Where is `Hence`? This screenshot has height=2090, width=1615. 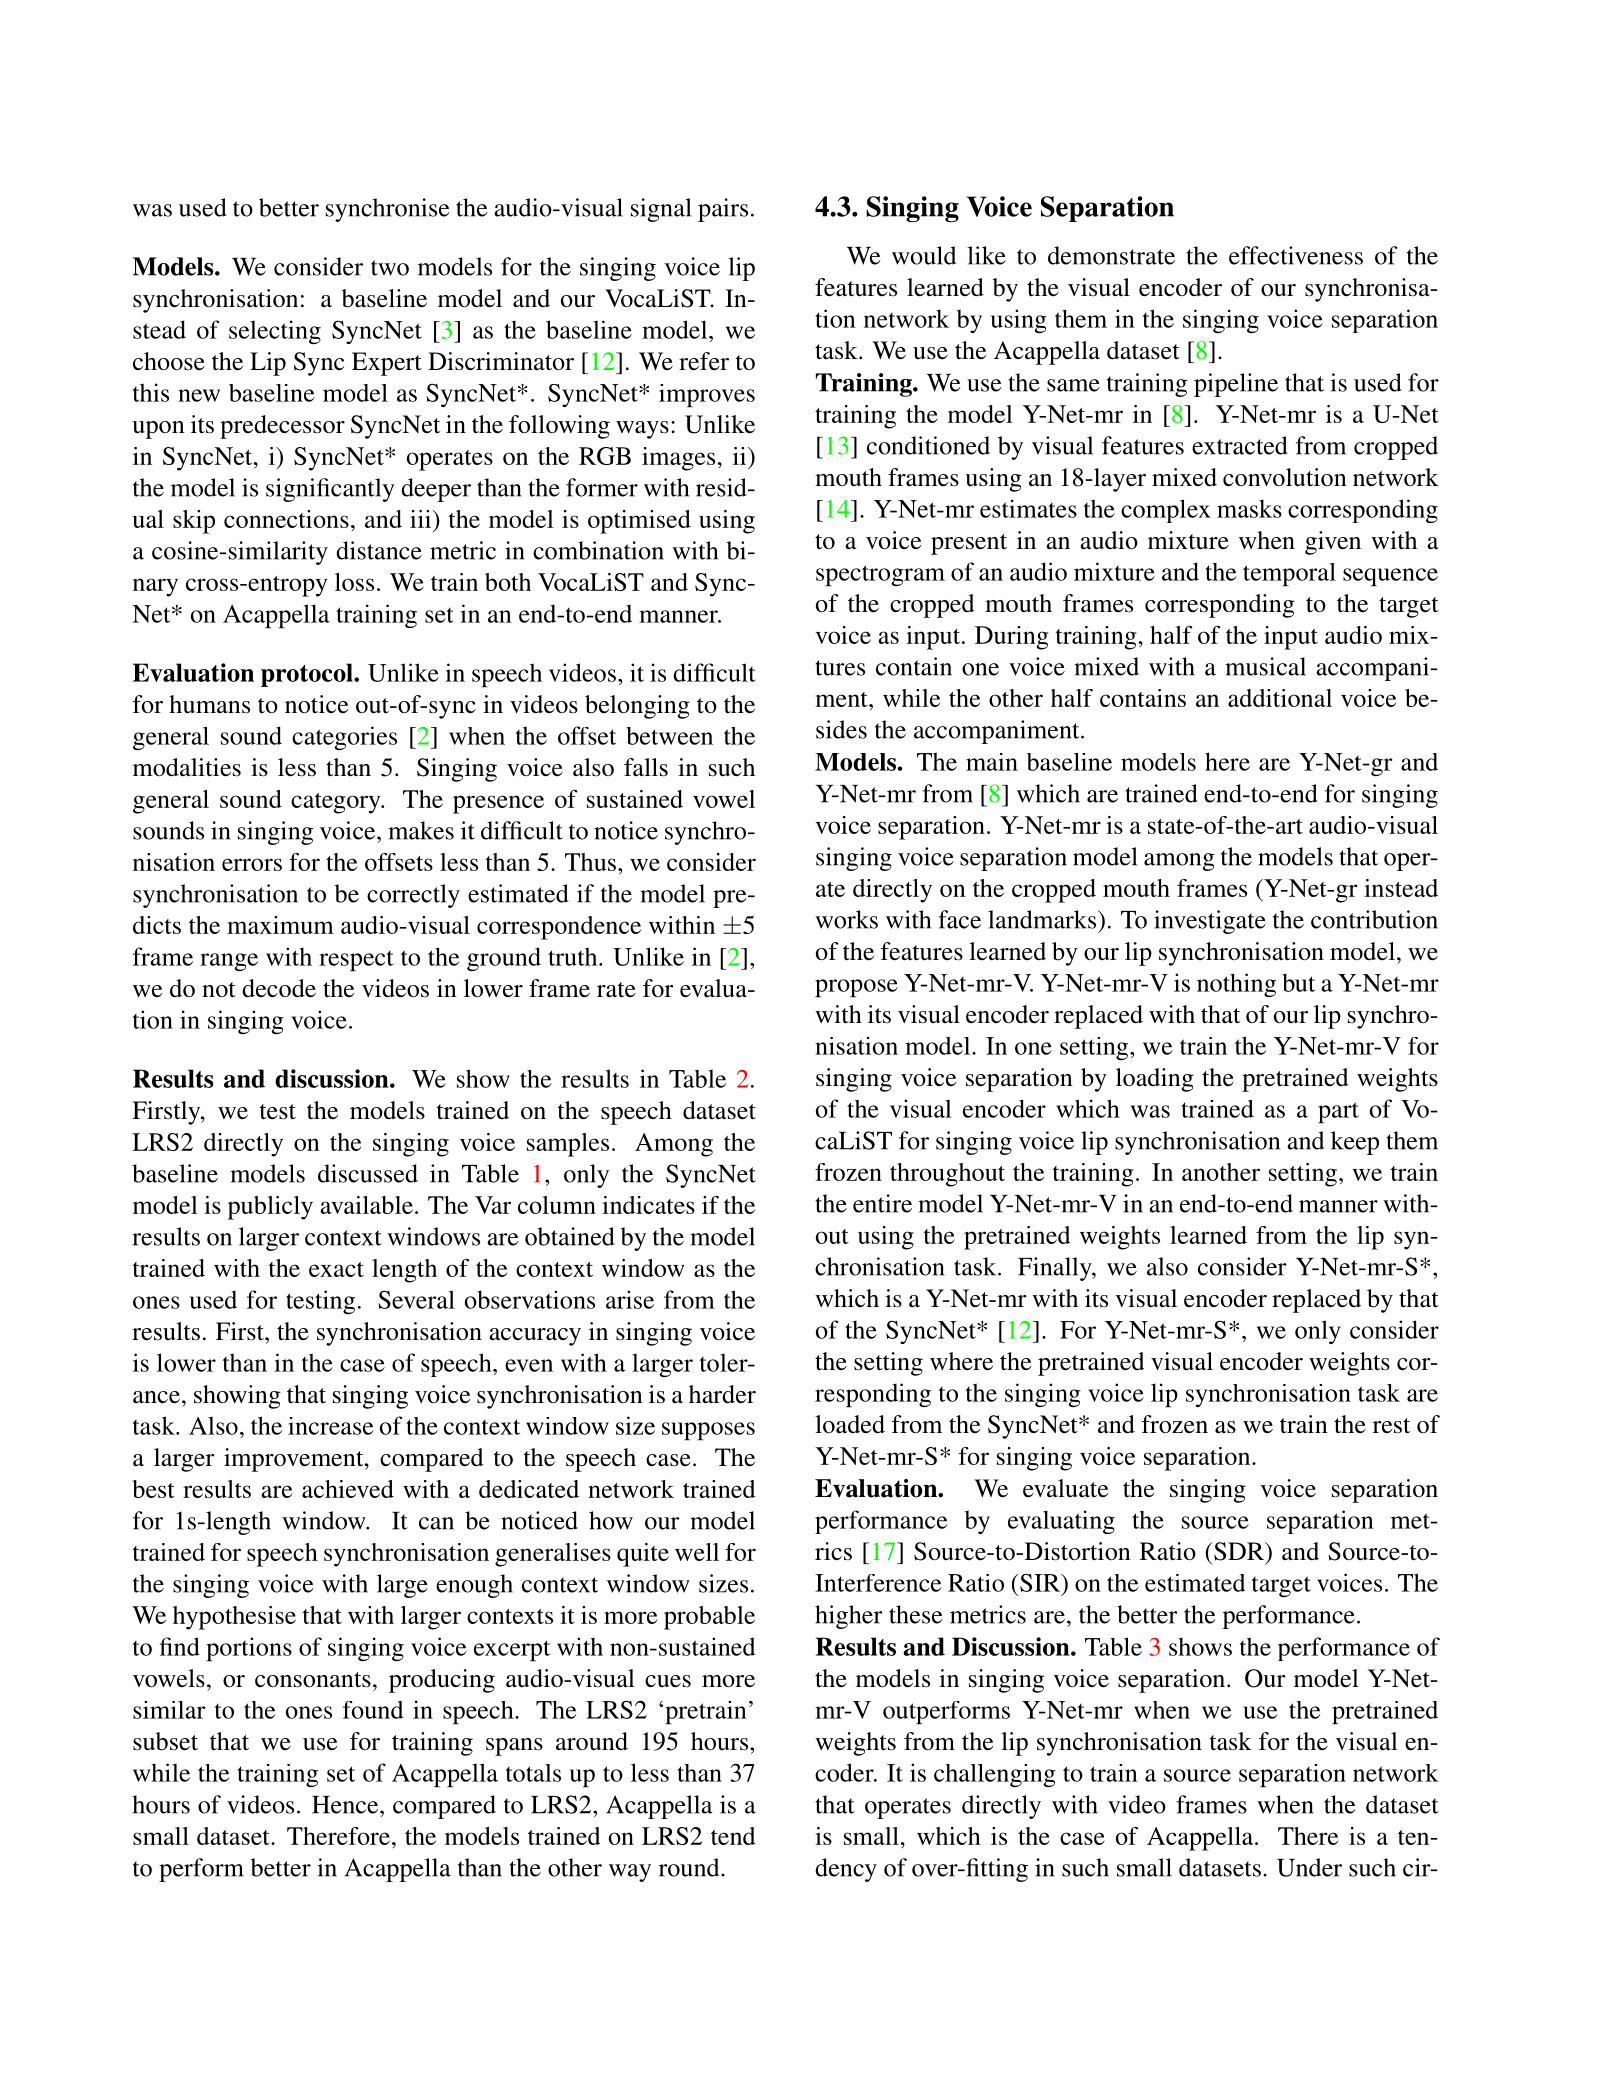
Hence is located at coordinates (346, 1805).
